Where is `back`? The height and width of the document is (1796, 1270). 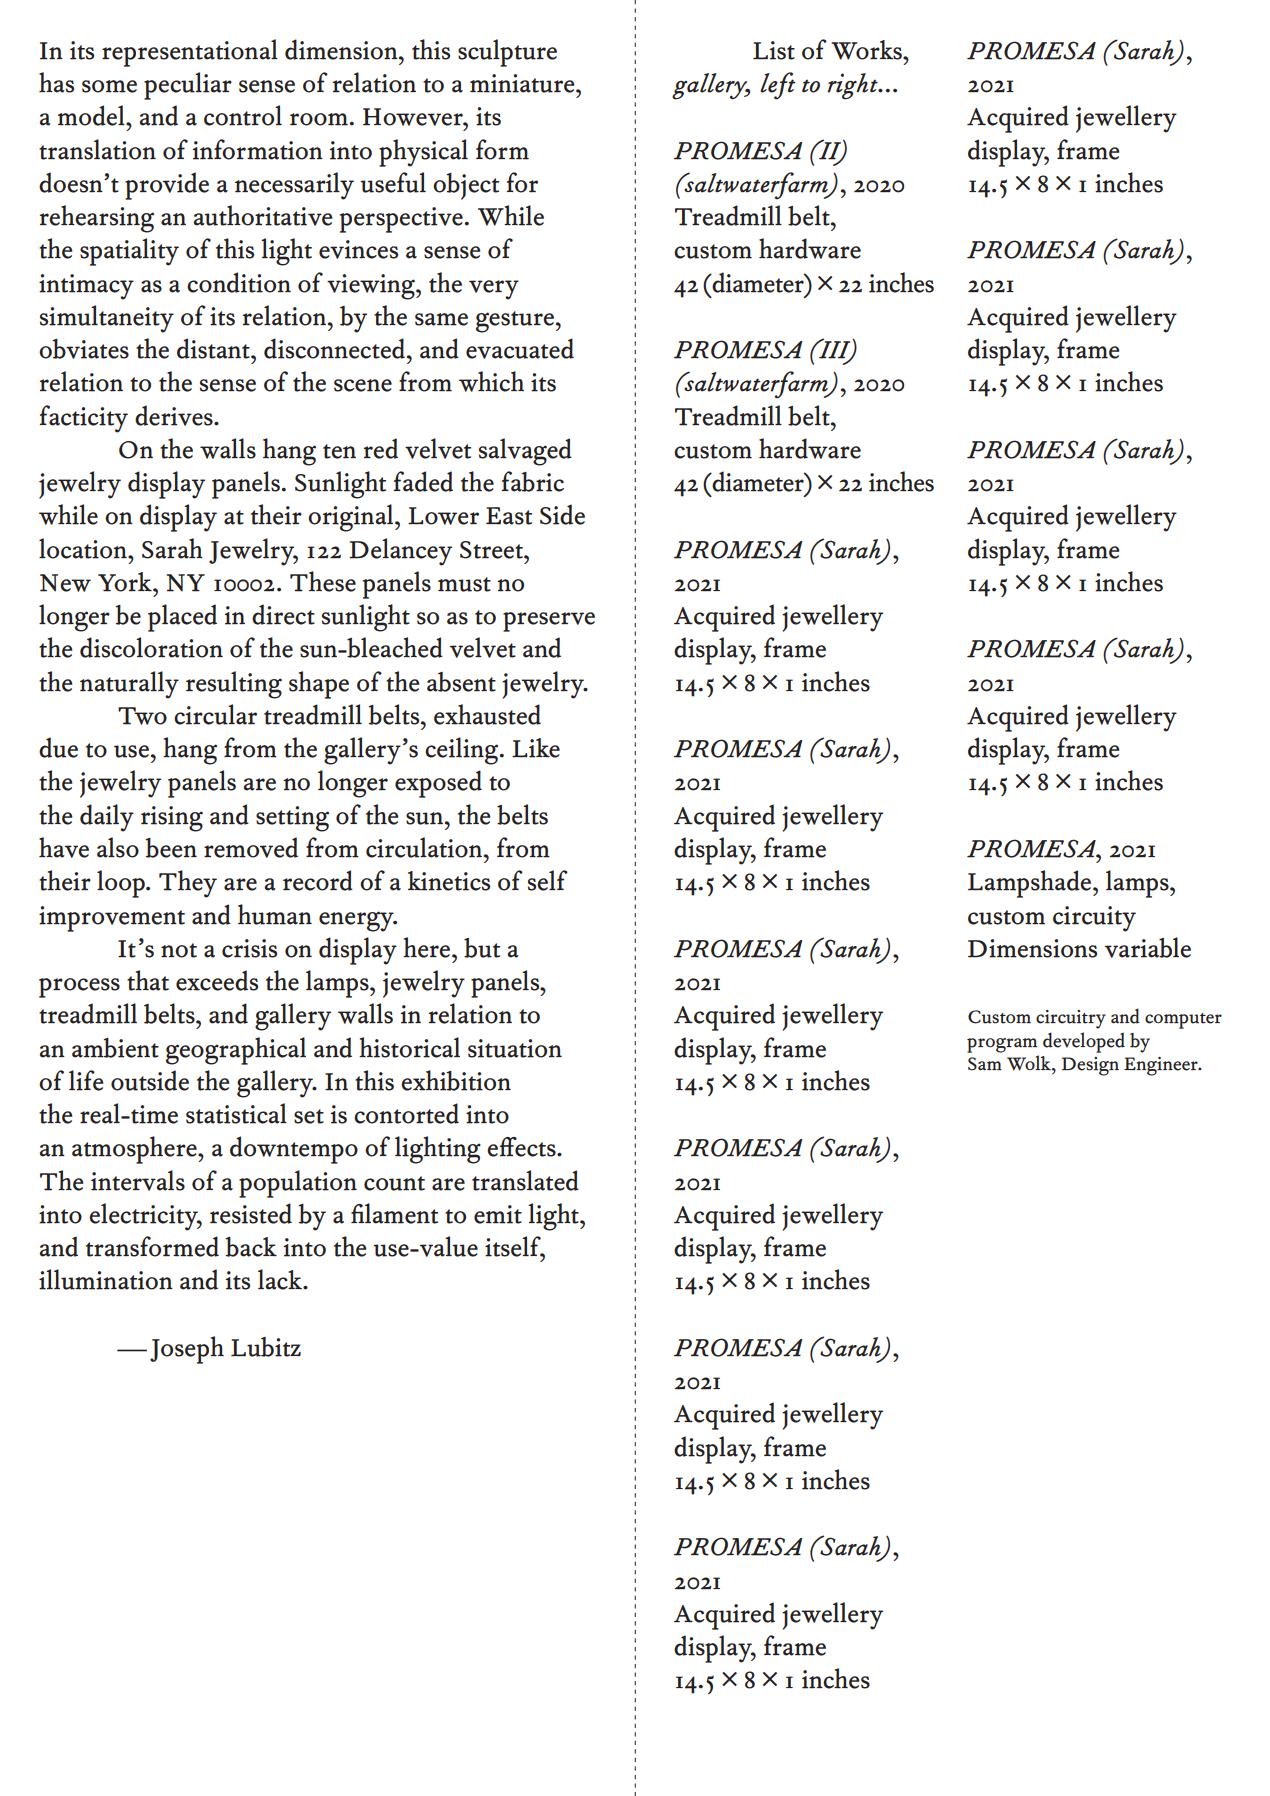
back is located at coordinates (251, 1247).
